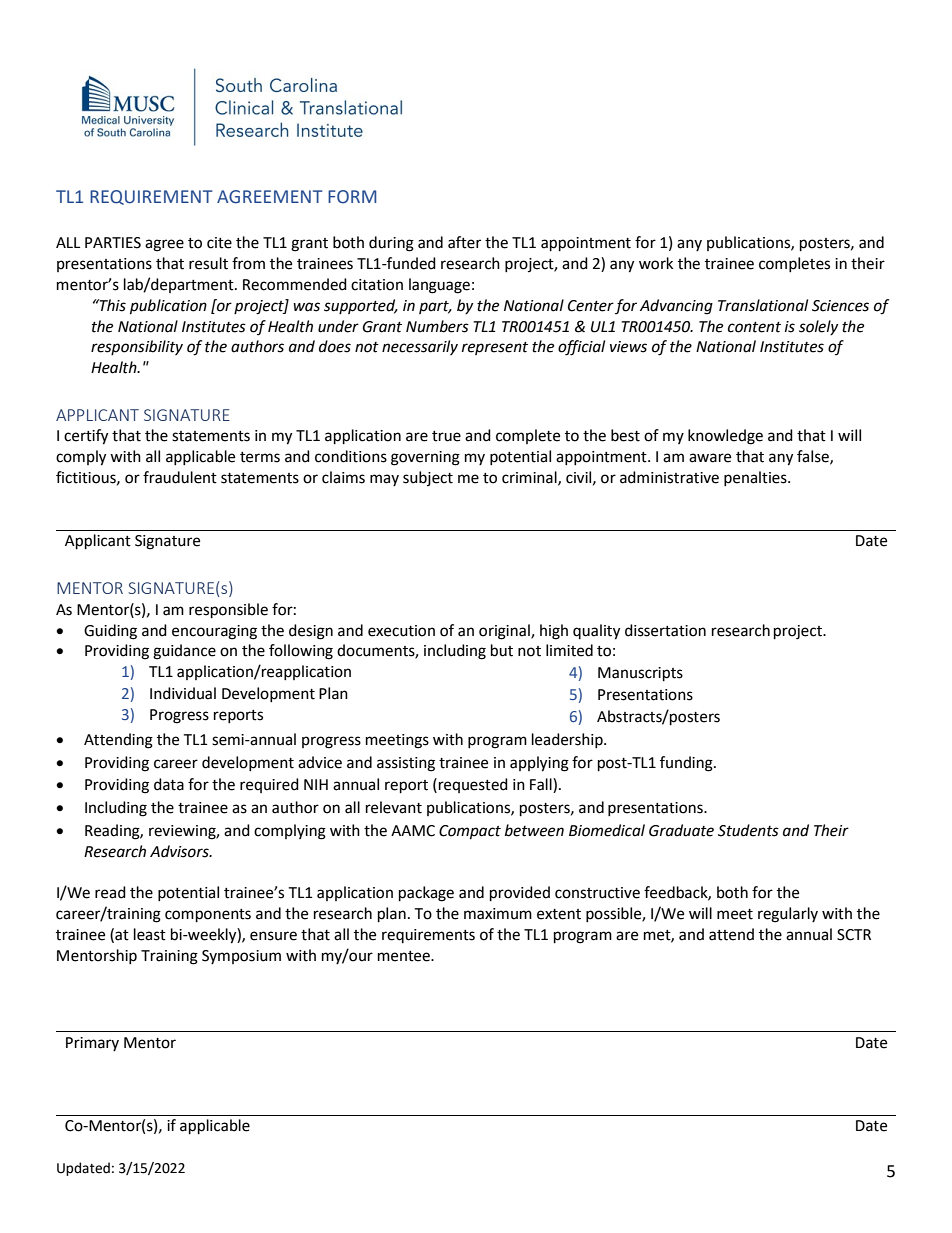 The image size is (952, 1233). Describe the element at coordinates (428, 478) in the page. I see `subject` at that location.
